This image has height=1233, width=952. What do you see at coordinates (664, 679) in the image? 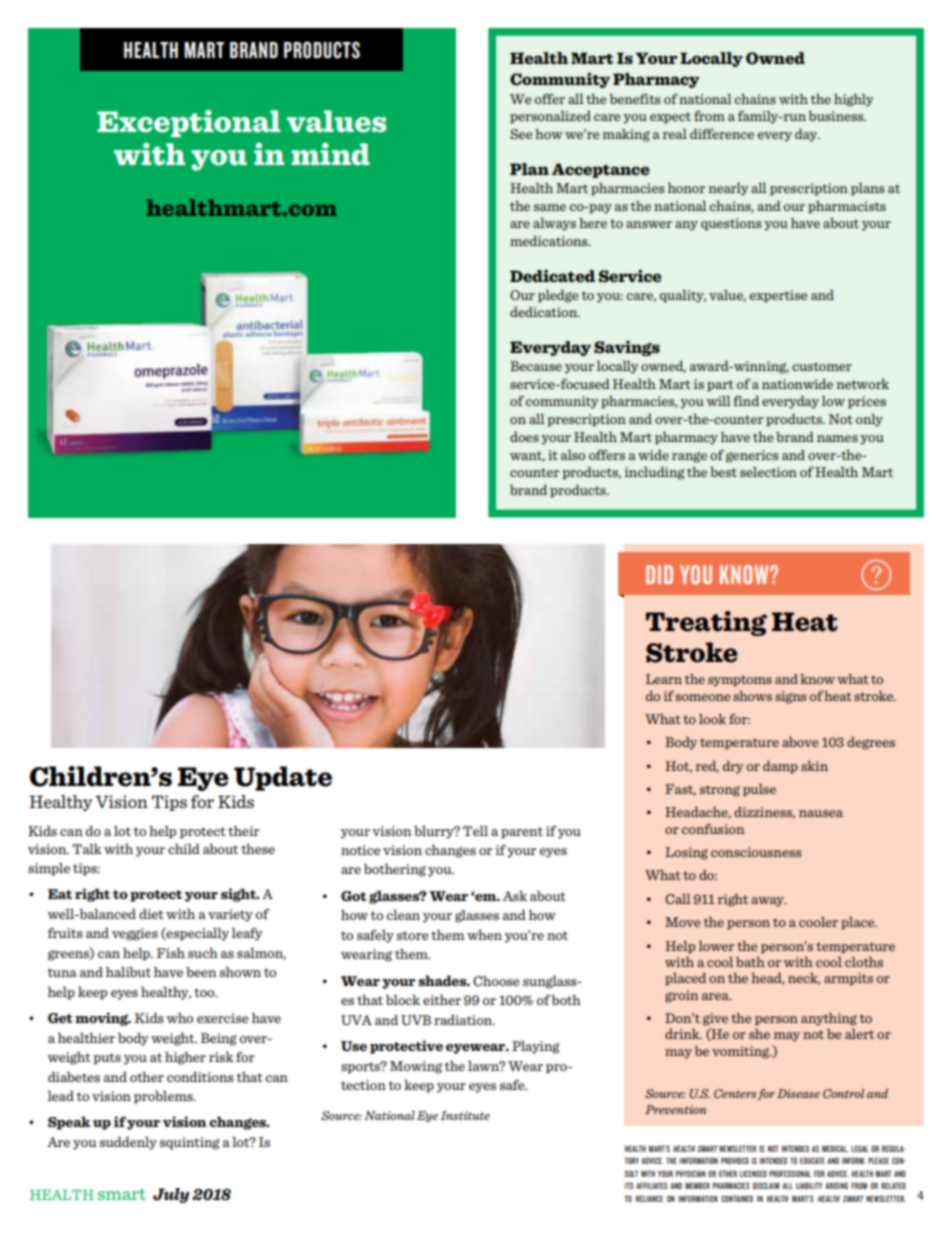
I see `Learn` at bounding box center [664, 679].
